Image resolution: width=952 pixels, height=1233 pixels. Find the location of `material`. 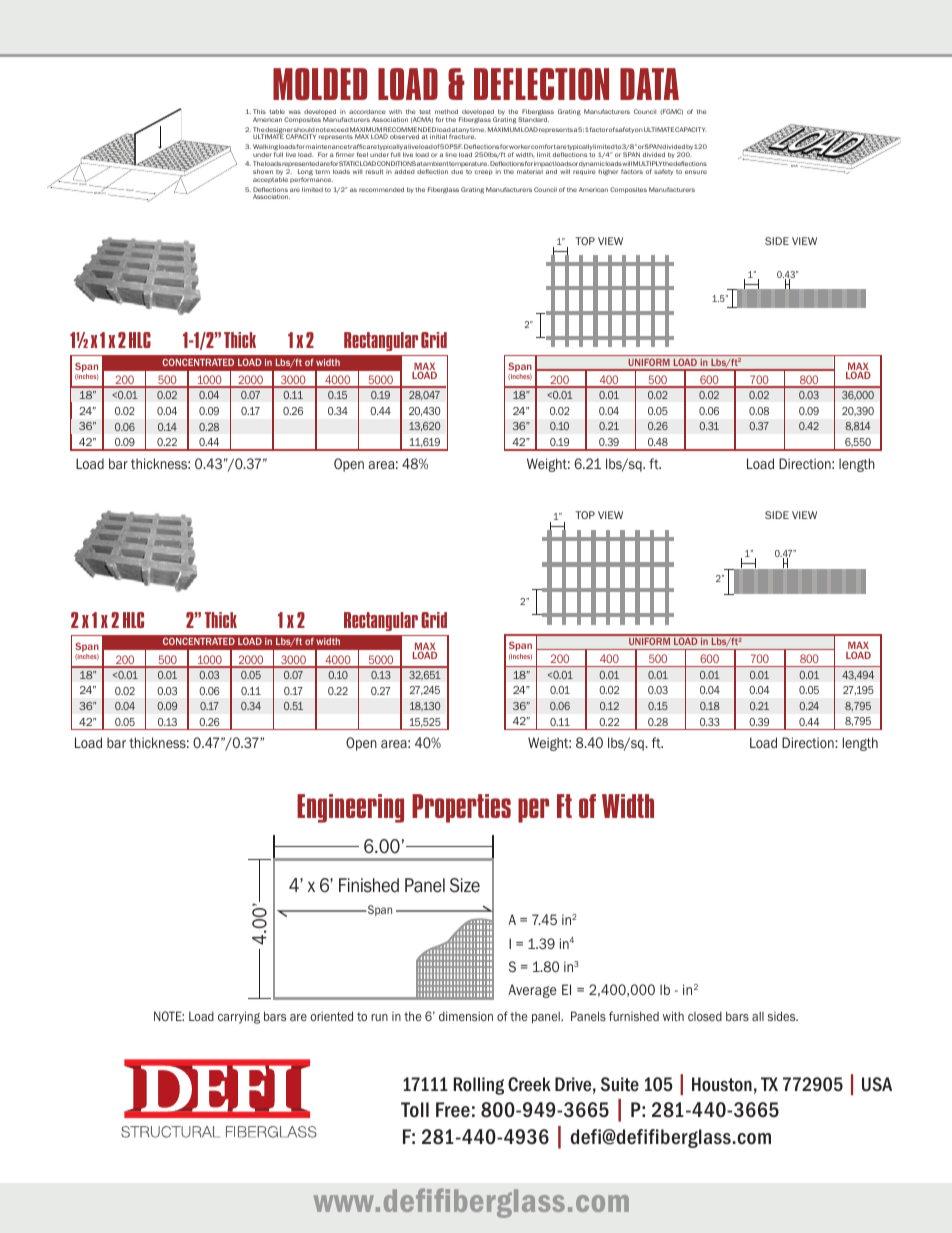

material is located at coordinates (530, 171).
